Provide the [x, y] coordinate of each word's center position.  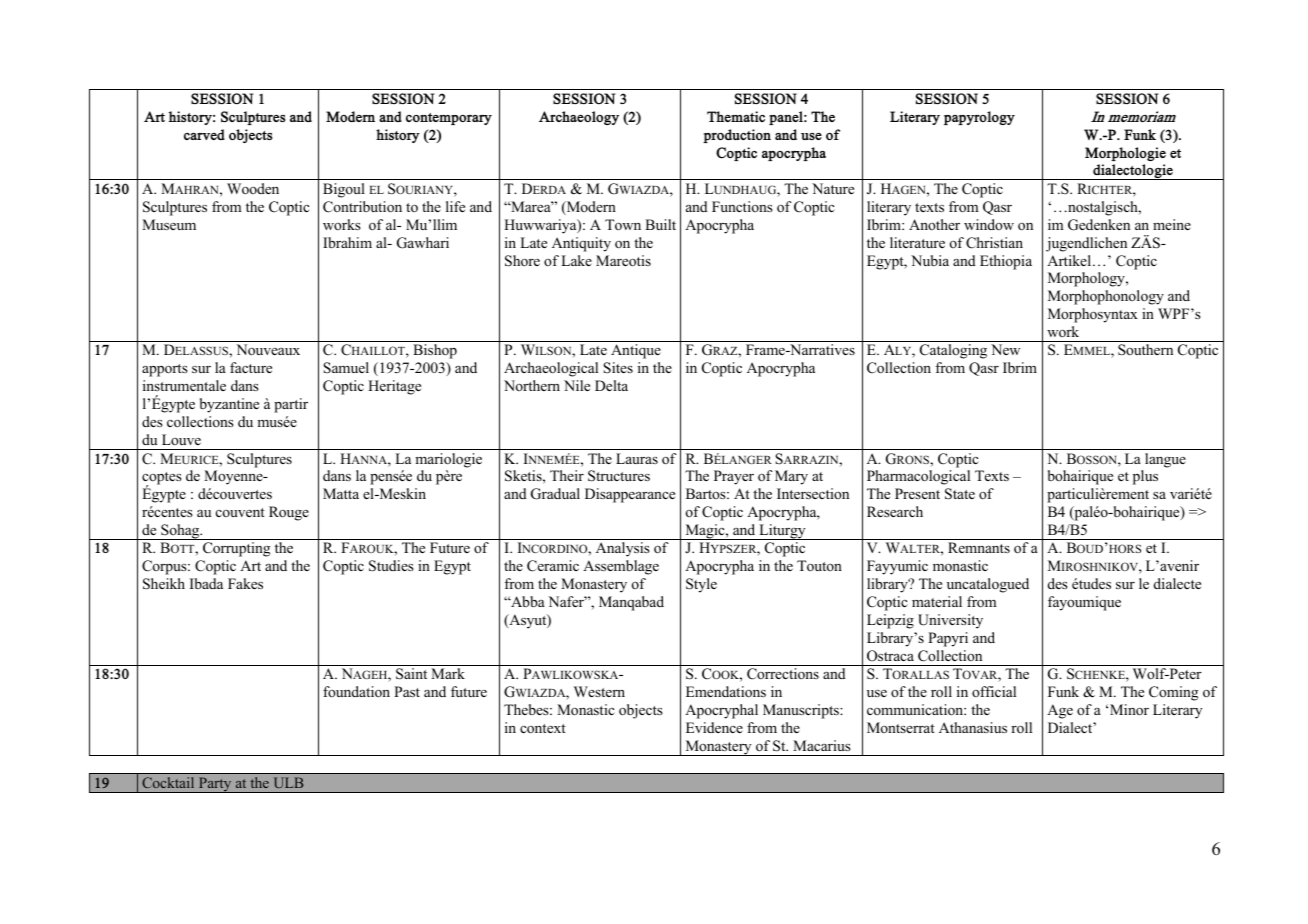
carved [204, 134]
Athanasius [973, 727]
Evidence [714, 727]
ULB [288, 782]
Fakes [245, 583]
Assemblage [621, 567]
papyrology [979, 118]
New [1005, 349]
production [737, 136]
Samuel [346, 368]
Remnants [979, 547]
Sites [618, 368]
